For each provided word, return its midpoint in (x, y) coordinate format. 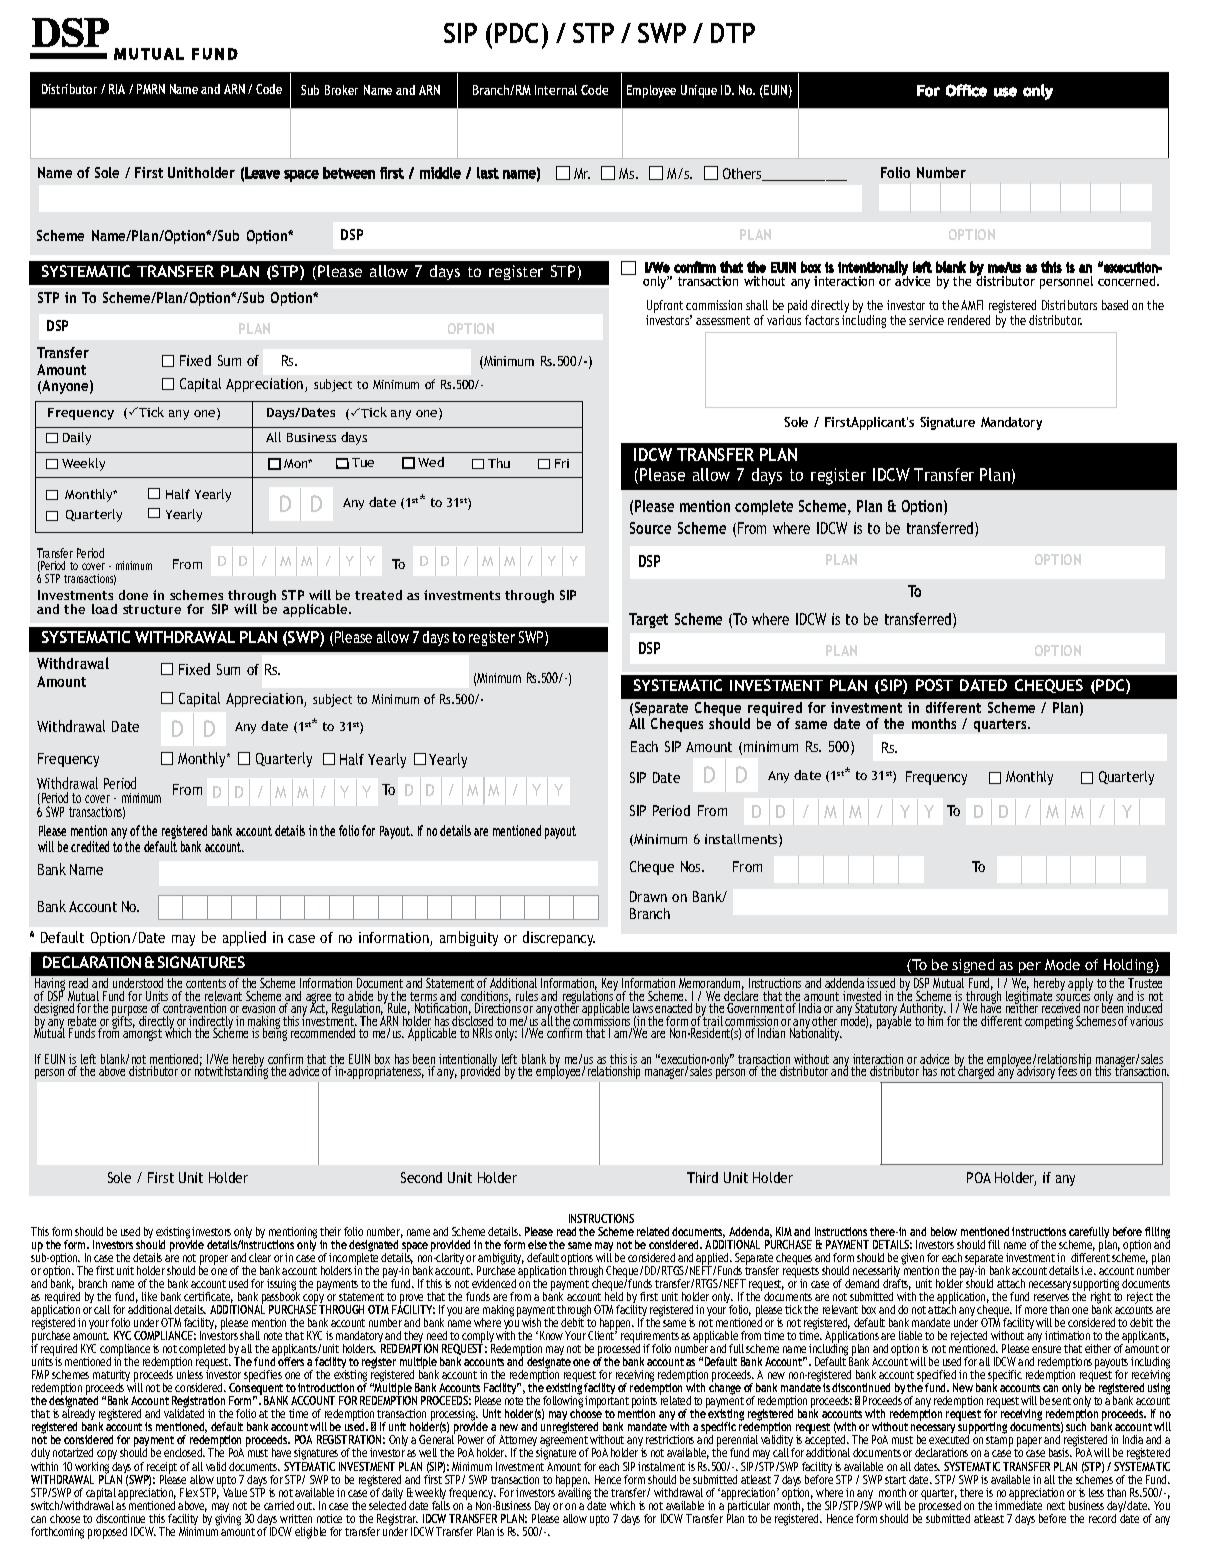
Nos (692, 866)
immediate (1018, 1504)
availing (575, 1493)
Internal (556, 90)
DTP (733, 33)
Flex (189, 1492)
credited (90, 846)
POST (934, 685)
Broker (341, 90)
